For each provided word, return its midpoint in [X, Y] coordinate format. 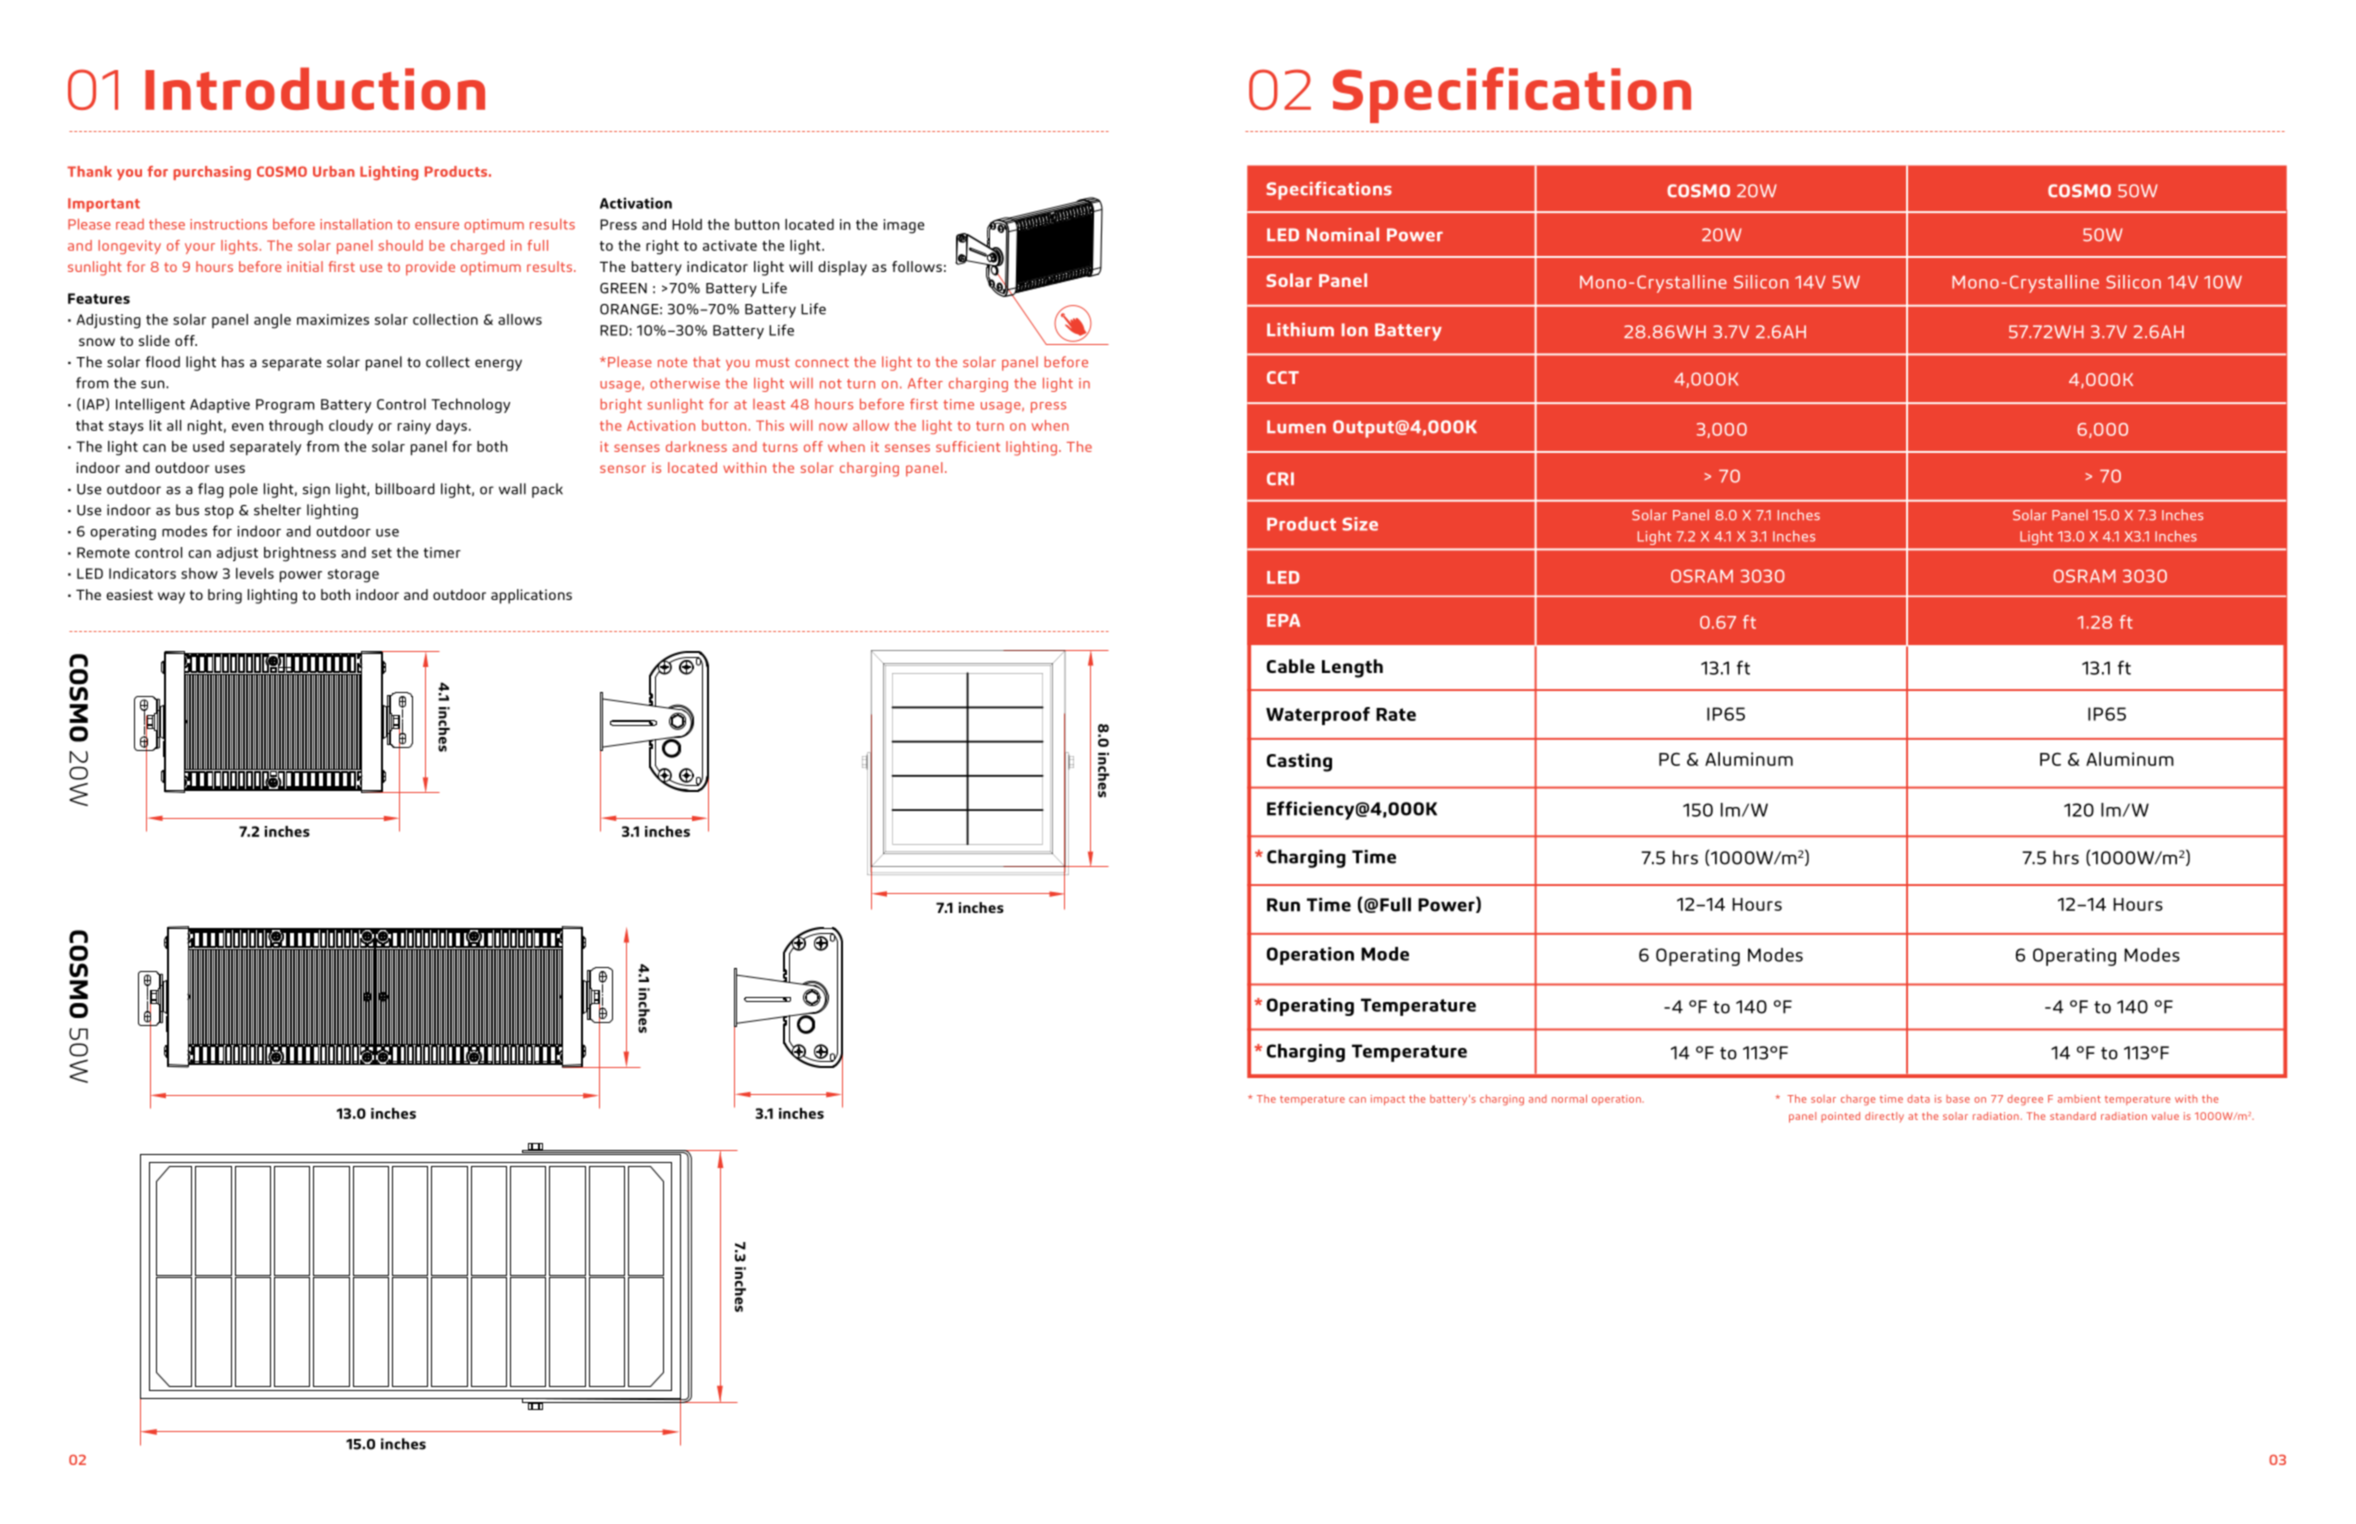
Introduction [315, 88]
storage [353, 576]
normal [1569, 1098]
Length [1352, 668]
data [1918, 1099]
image [904, 226]
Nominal [1343, 234]
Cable [1291, 666]
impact [1388, 1100]
